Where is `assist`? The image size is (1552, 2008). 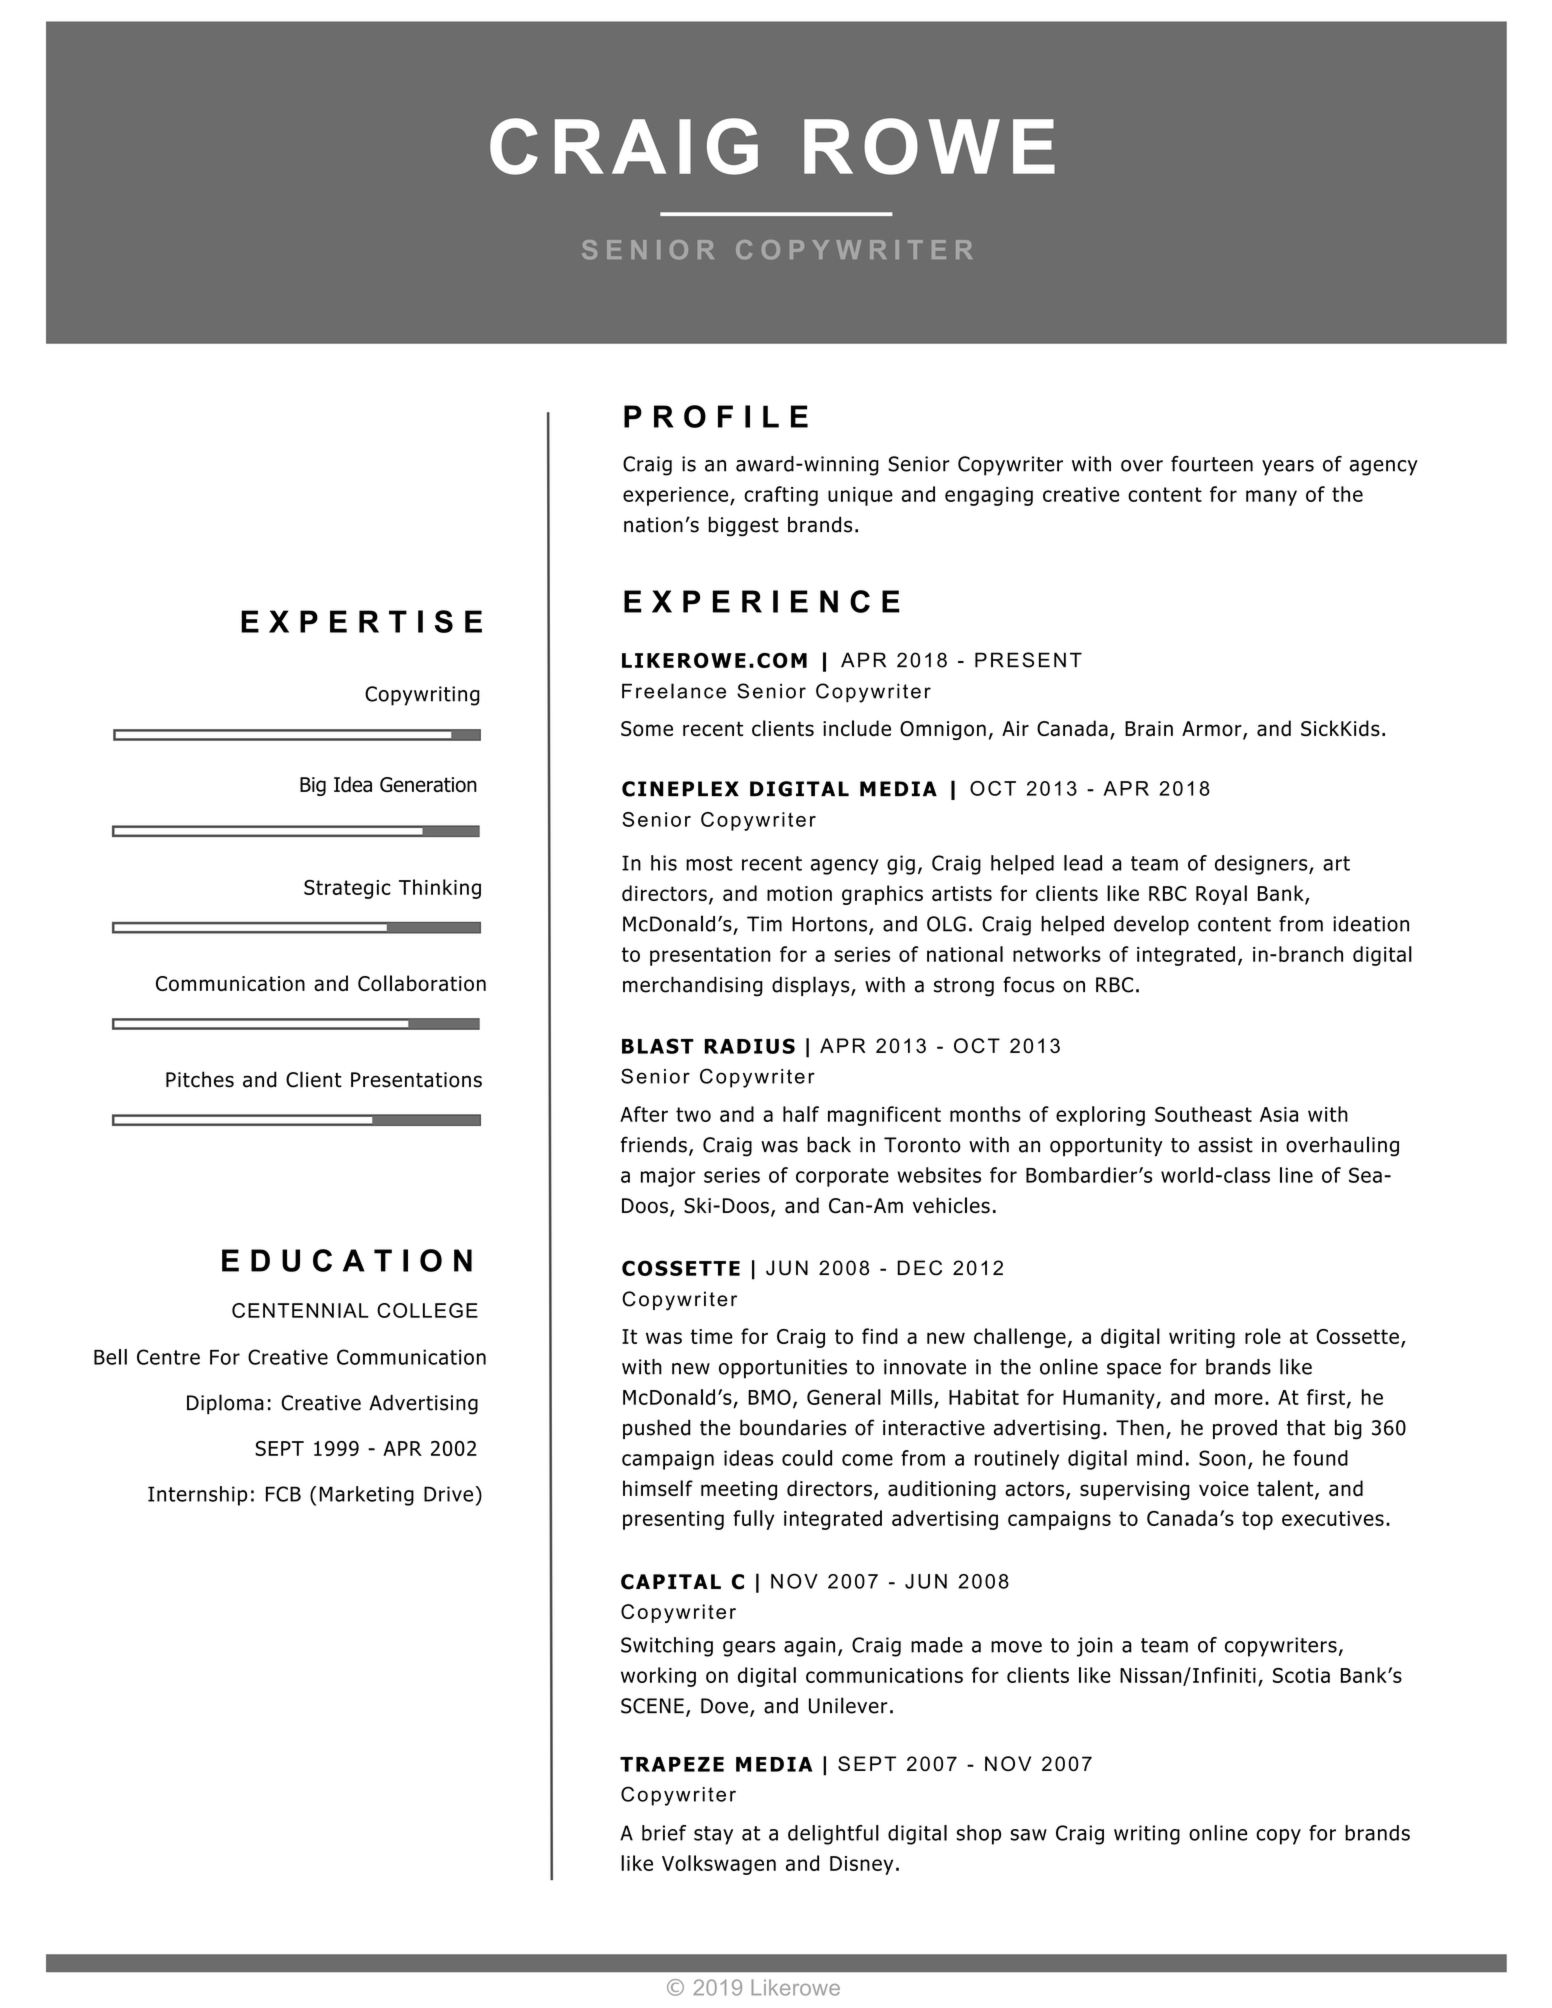 assist is located at coordinates (1225, 1145).
